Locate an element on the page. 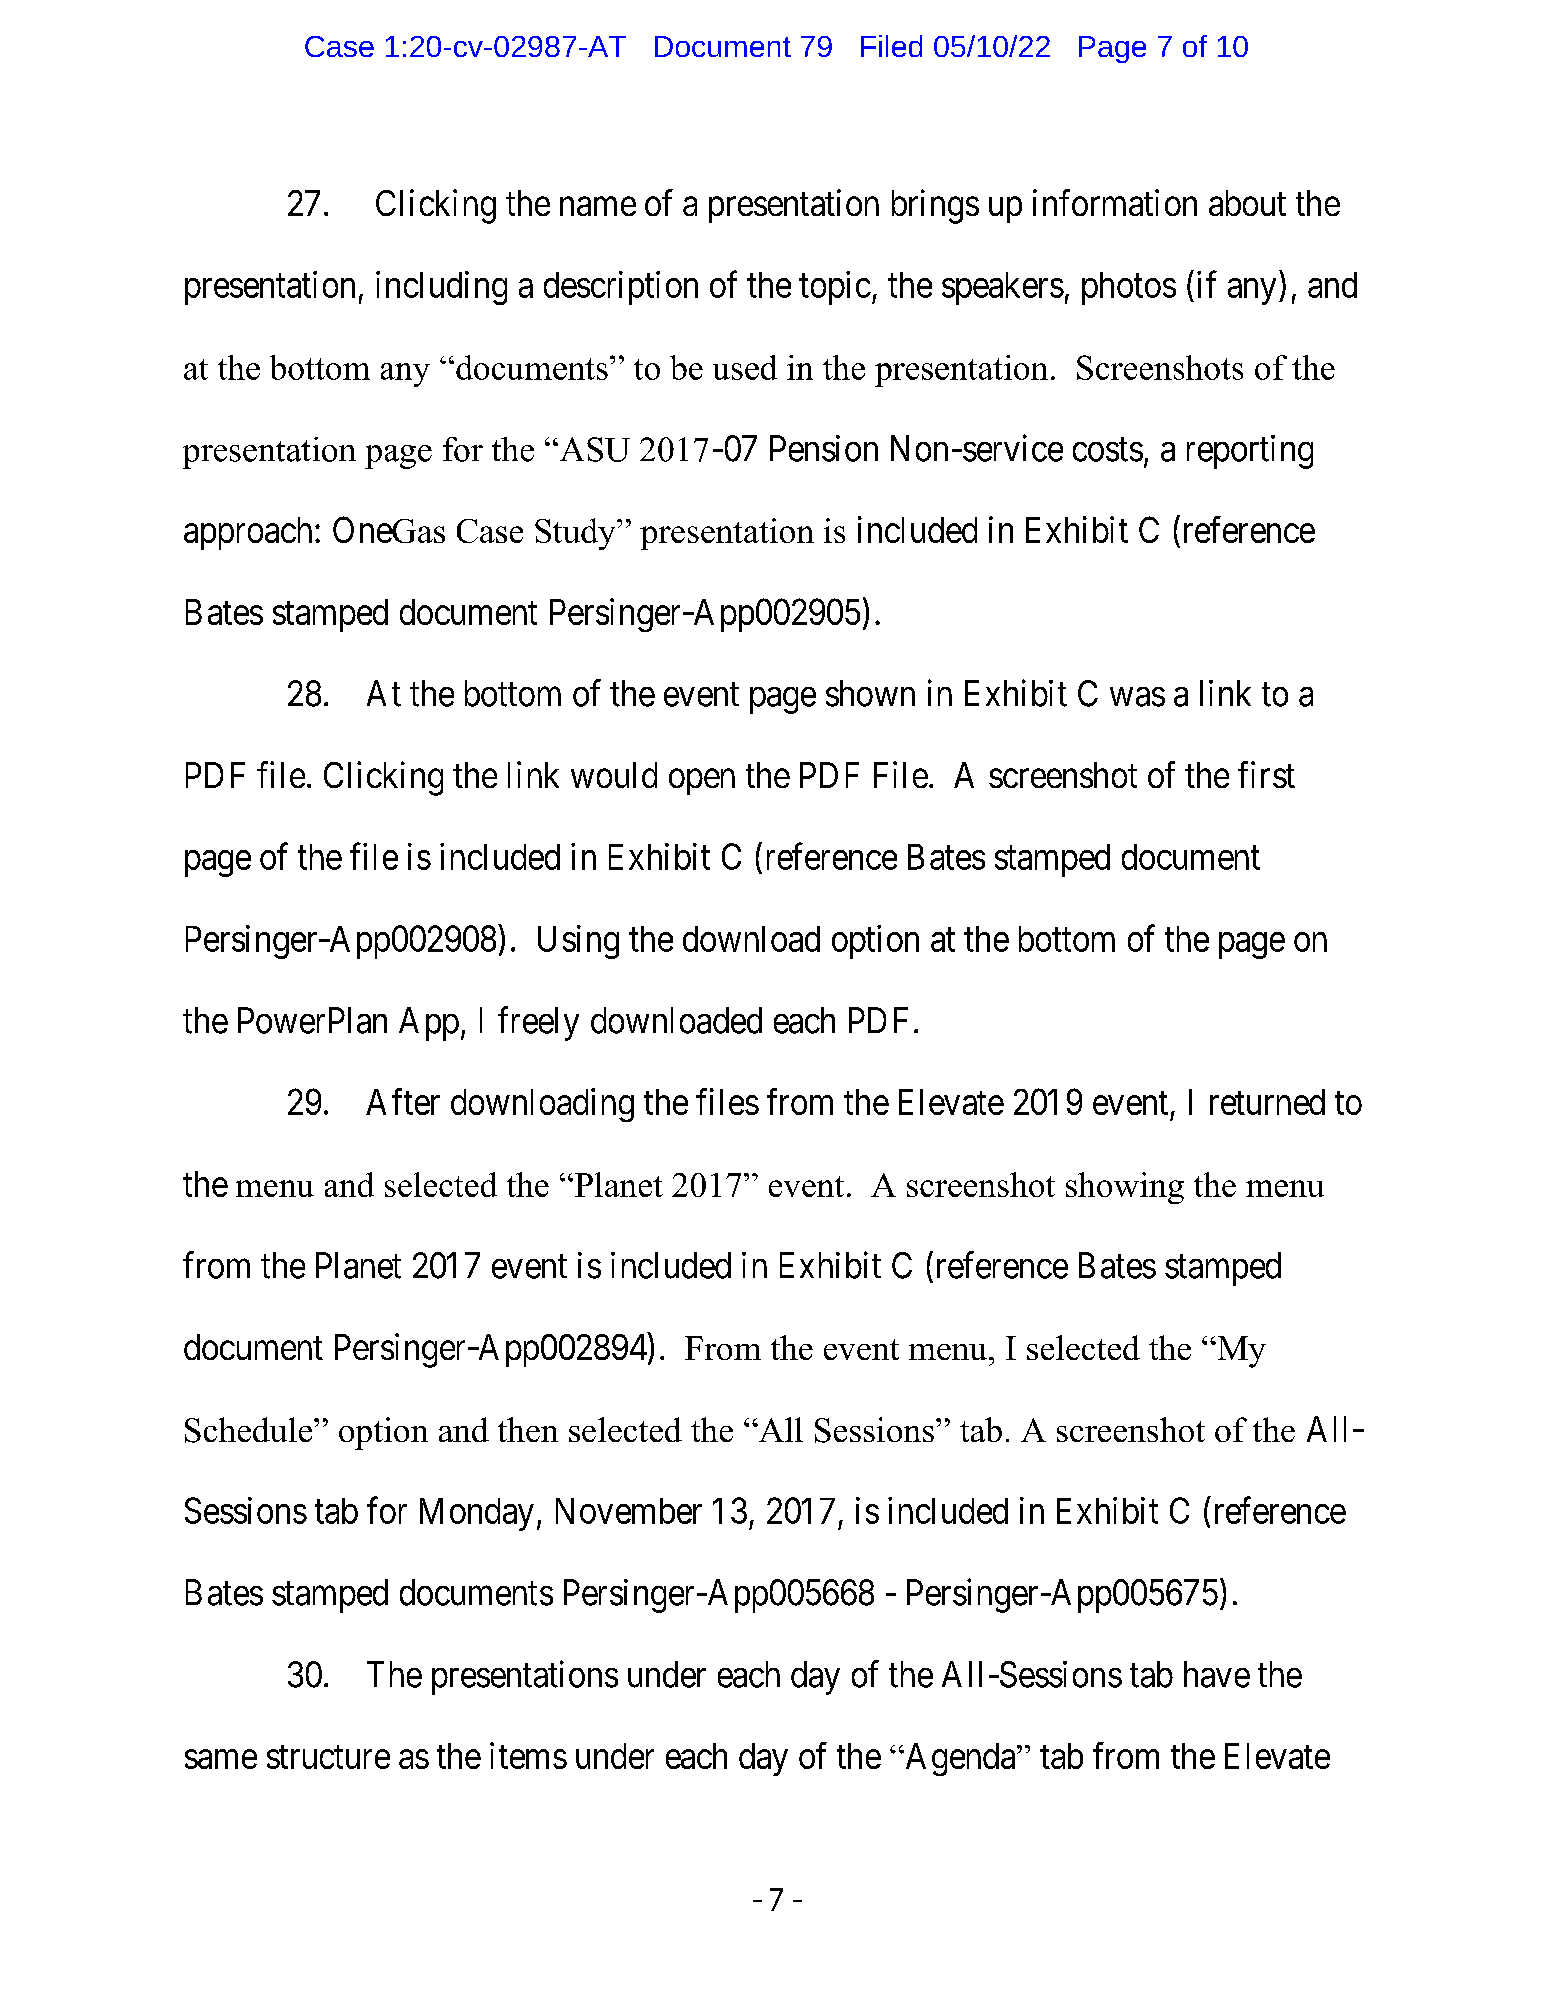 This document has height=2010, width=1553. structure is located at coordinates (328, 1757).
